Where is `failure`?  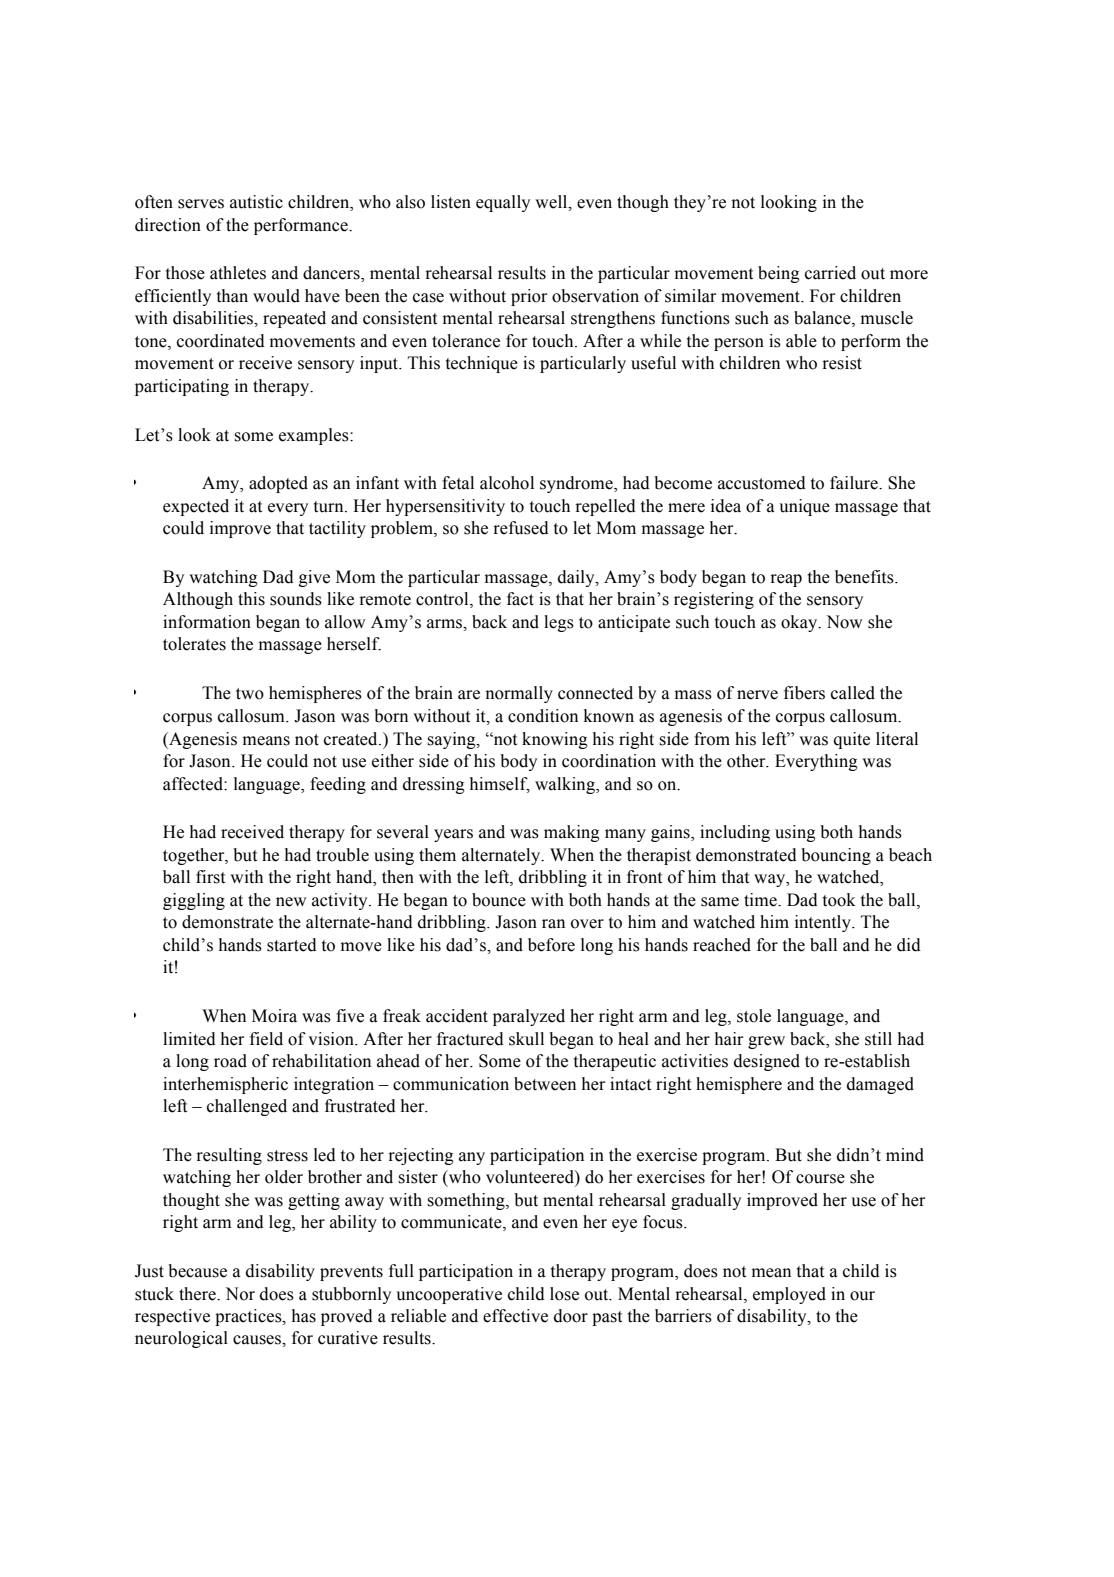 failure is located at coordinates (855, 483).
